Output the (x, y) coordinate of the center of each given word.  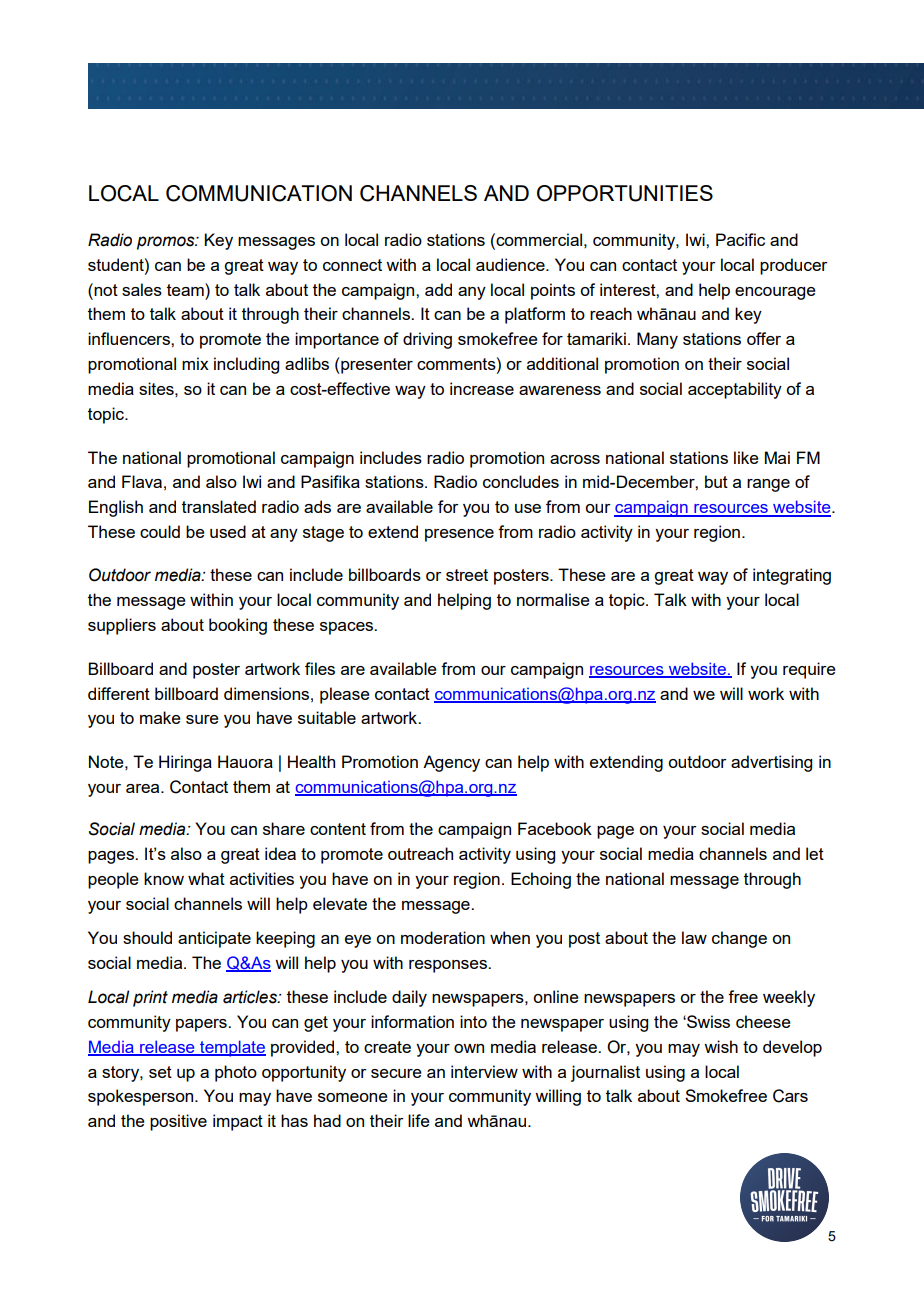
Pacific (740, 239)
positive (178, 1122)
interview (484, 1071)
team (186, 289)
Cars (790, 1096)
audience (511, 264)
